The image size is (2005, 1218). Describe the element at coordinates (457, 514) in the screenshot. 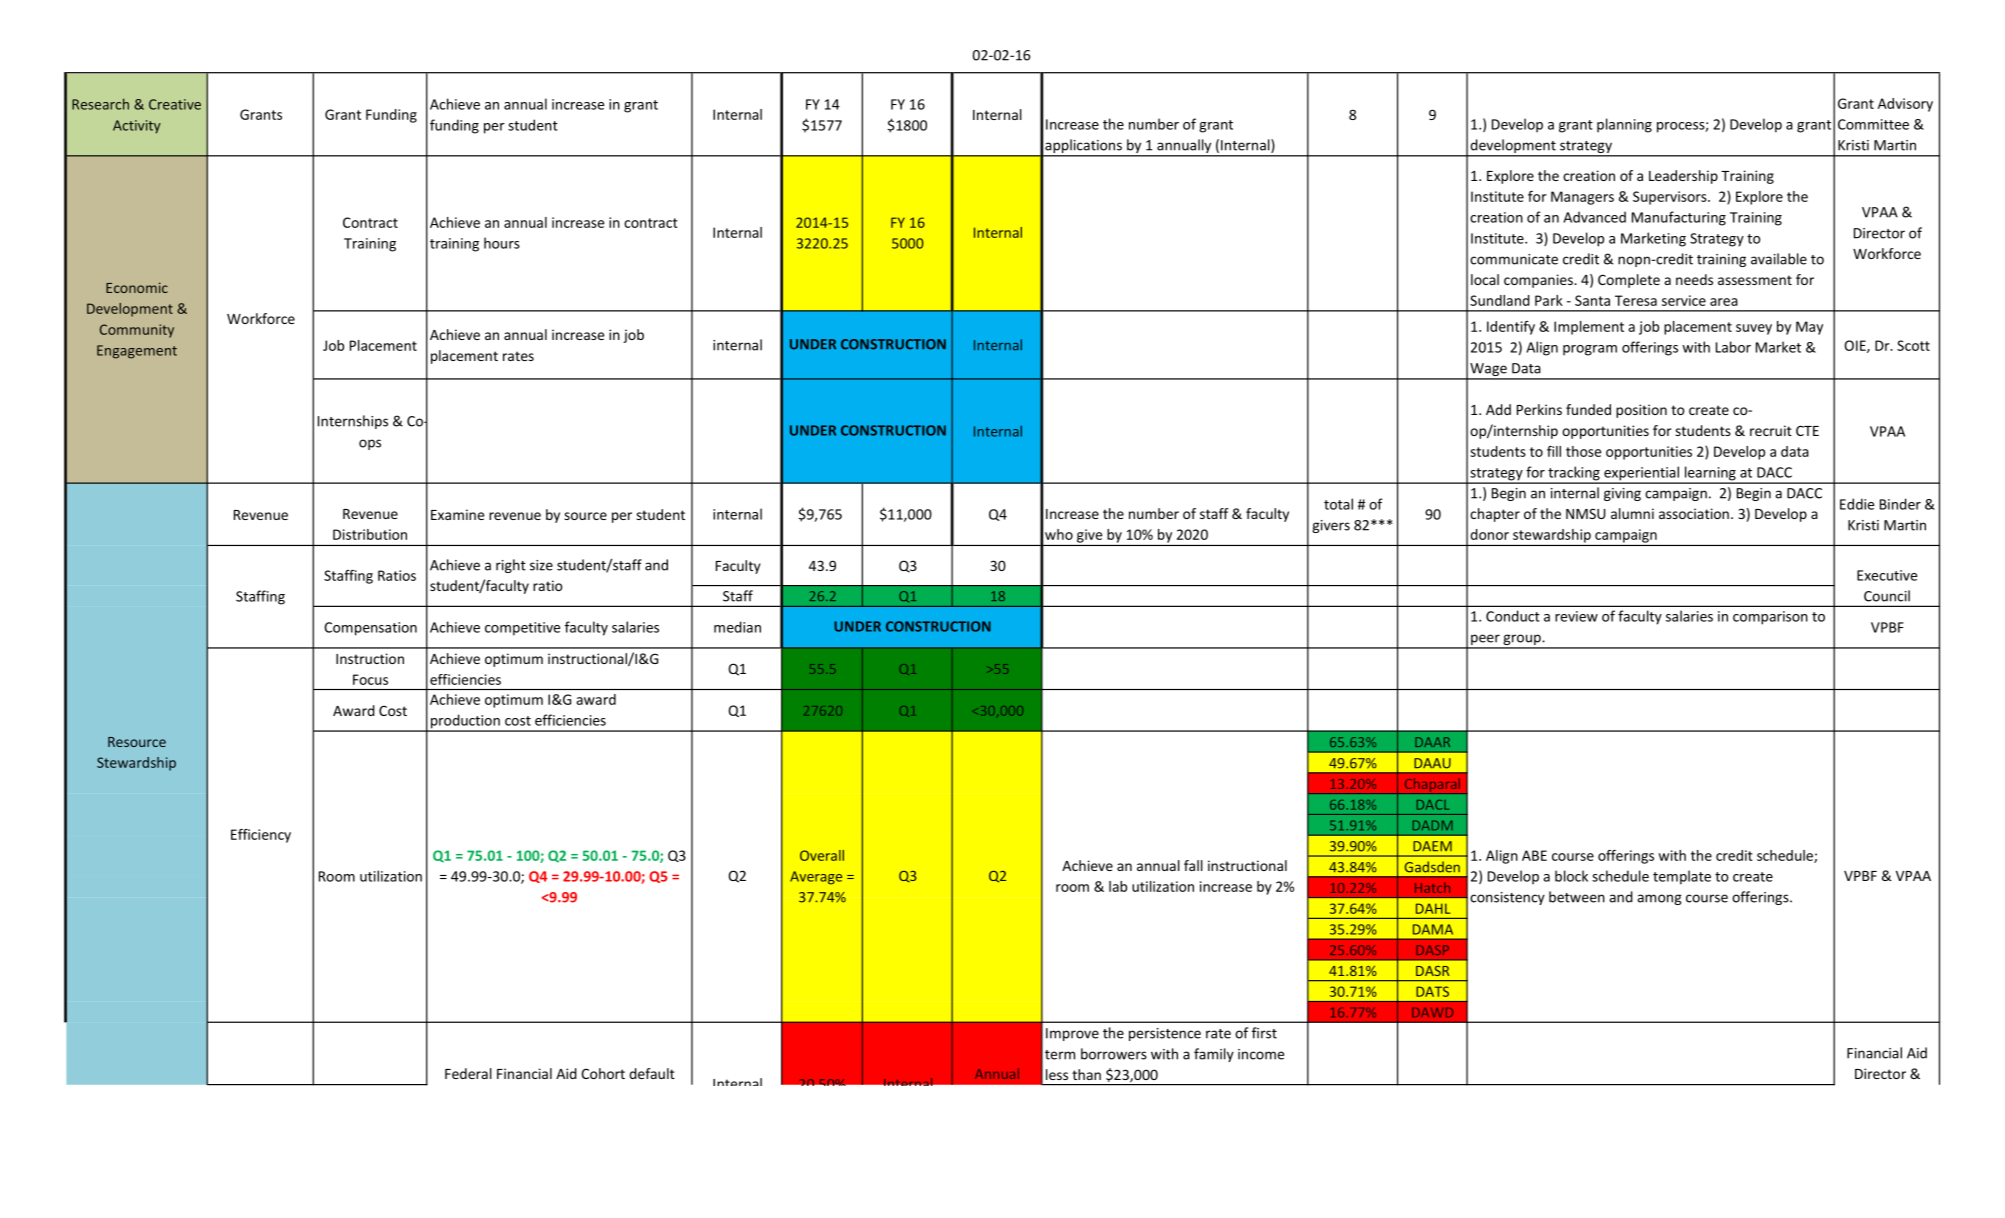

I see `Examine` at that location.
